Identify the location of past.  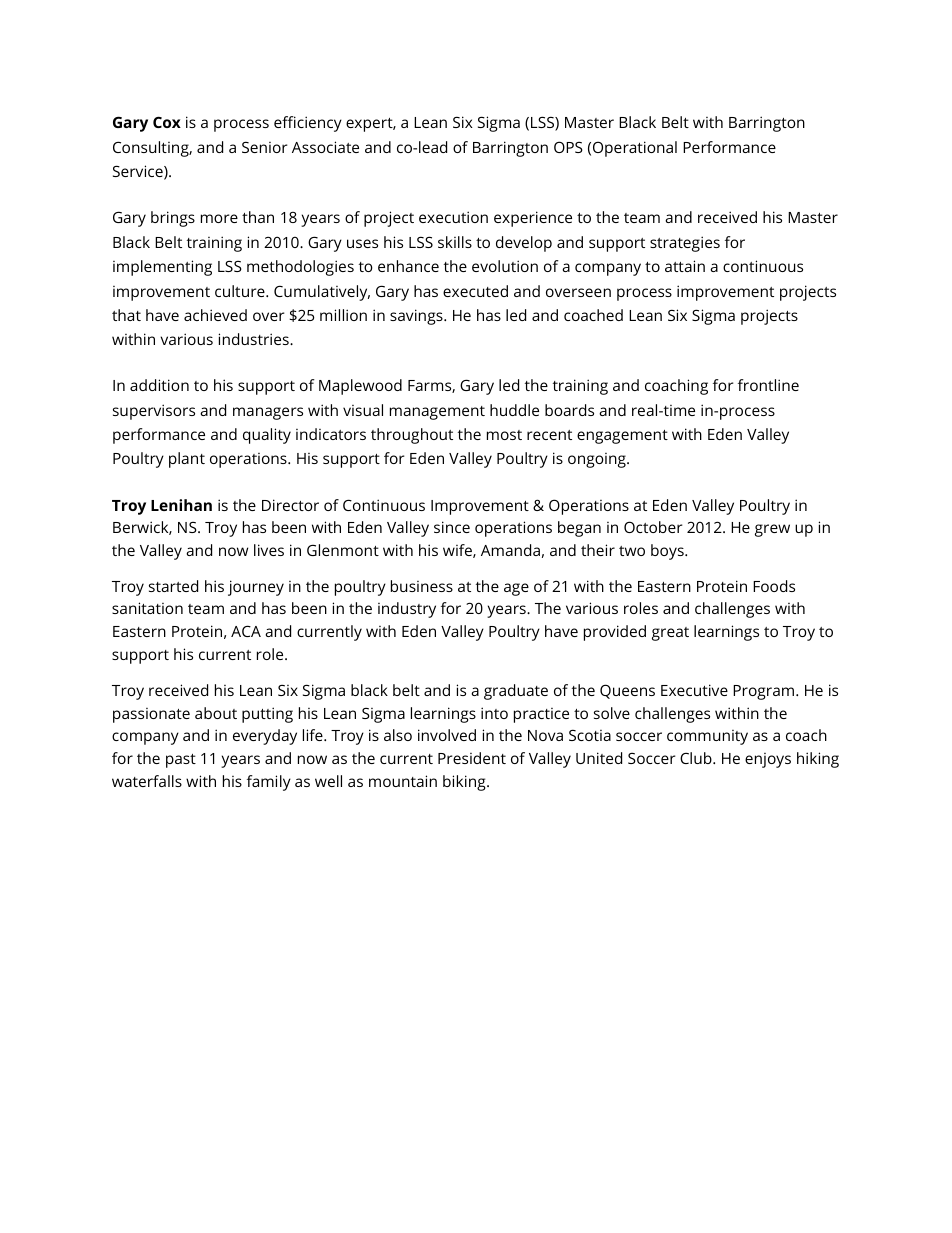
(181, 761).
